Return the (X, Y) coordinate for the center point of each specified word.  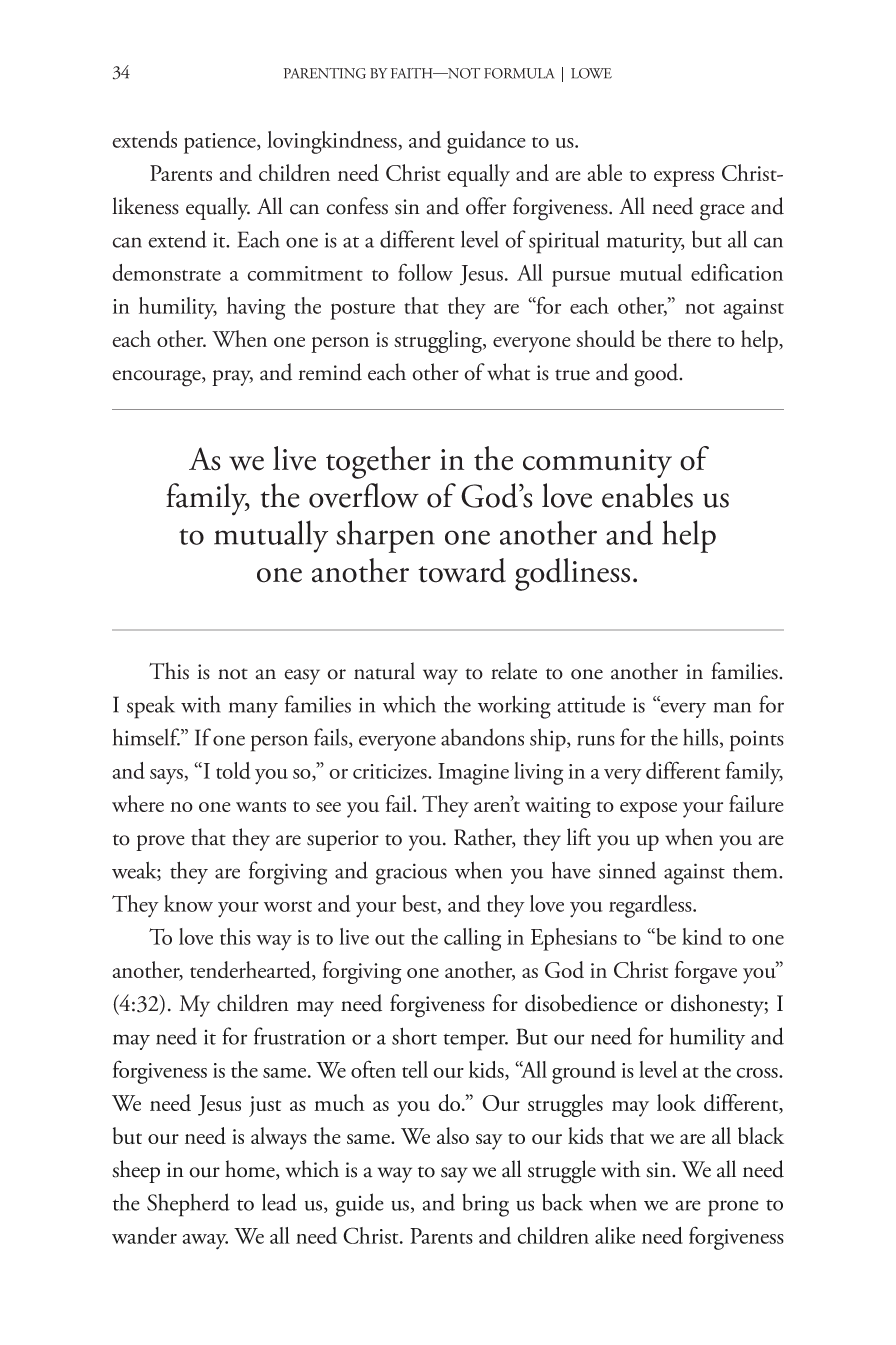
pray (232, 378)
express (684, 179)
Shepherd (188, 1205)
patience (221, 143)
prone (733, 1208)
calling (472, 939)
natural (384, 671)
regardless (651, 906)
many (253, 710)
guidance (486, 142)
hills (702, 738)
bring (485, 1205)
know (188, 903)
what (508, 372)
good (657, 375)
